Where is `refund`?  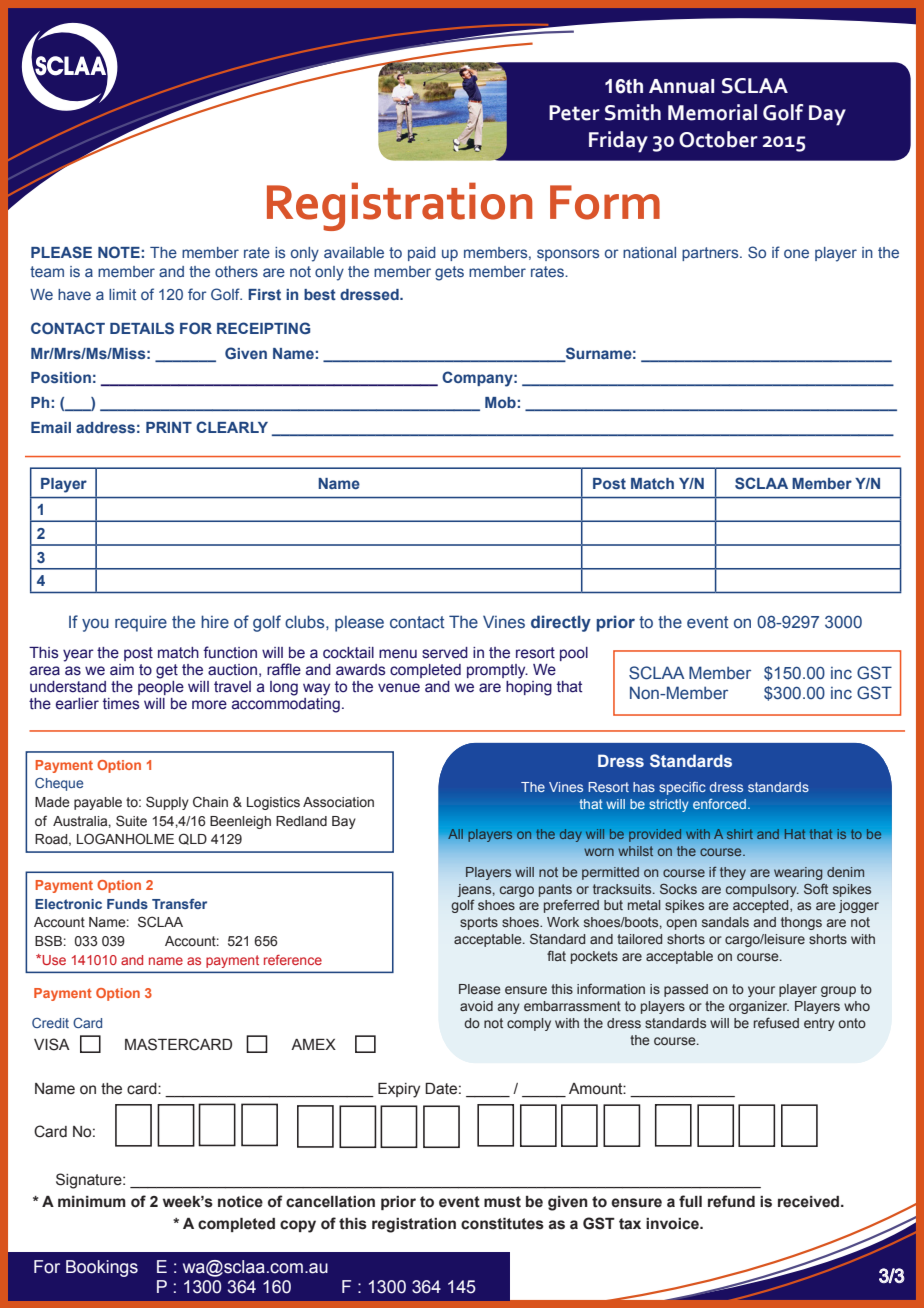 refund is located at coordinates (731, 1201).
